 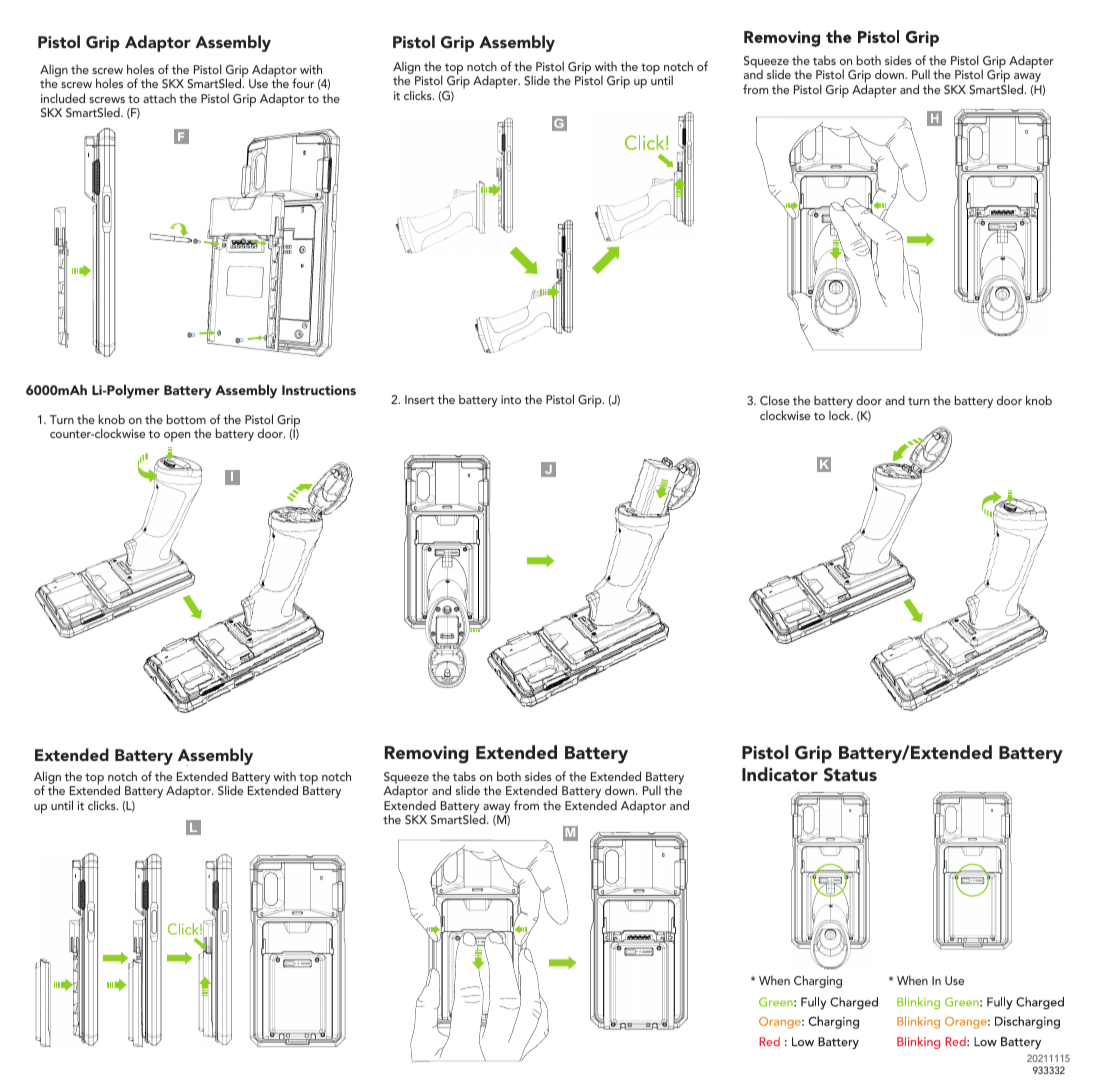 I want to click on four, so click(x=303, y=83).
